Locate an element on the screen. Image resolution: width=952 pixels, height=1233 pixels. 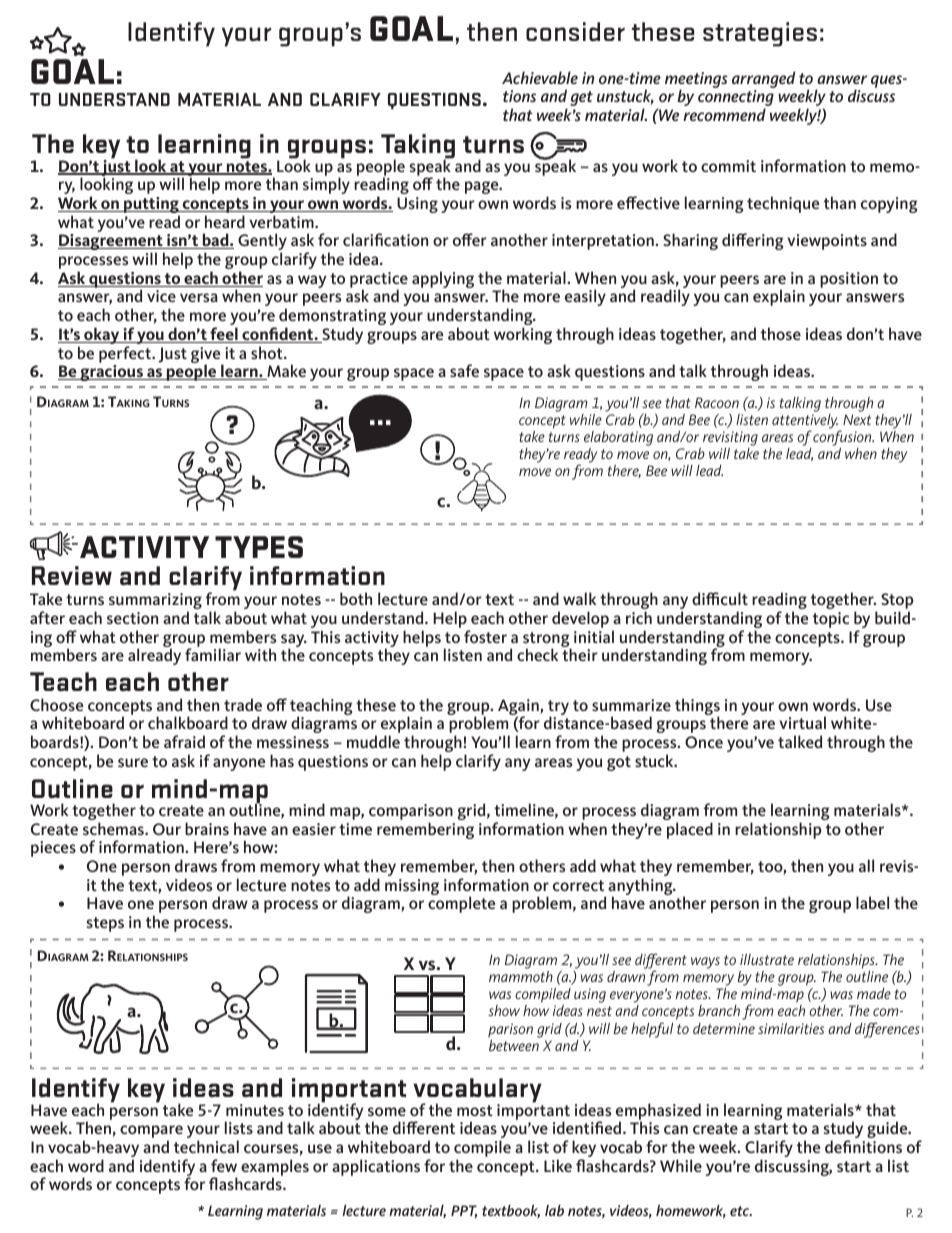
compare is located at coordinates (151, 1133).
